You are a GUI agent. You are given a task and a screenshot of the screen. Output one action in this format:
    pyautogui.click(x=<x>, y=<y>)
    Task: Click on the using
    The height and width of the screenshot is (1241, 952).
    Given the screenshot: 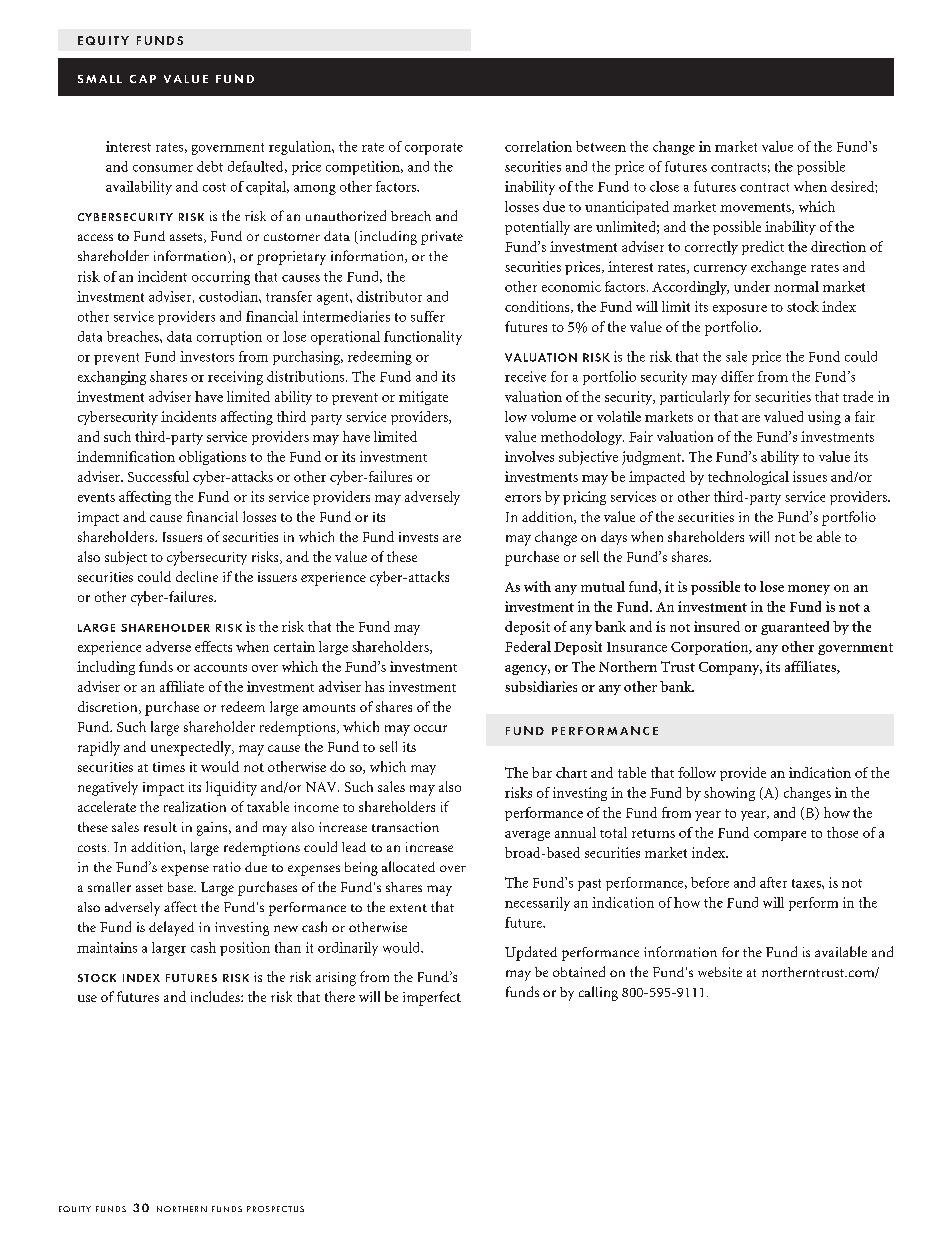 What is the action you would take?
    pyautogui.click(x=824, y=418)
